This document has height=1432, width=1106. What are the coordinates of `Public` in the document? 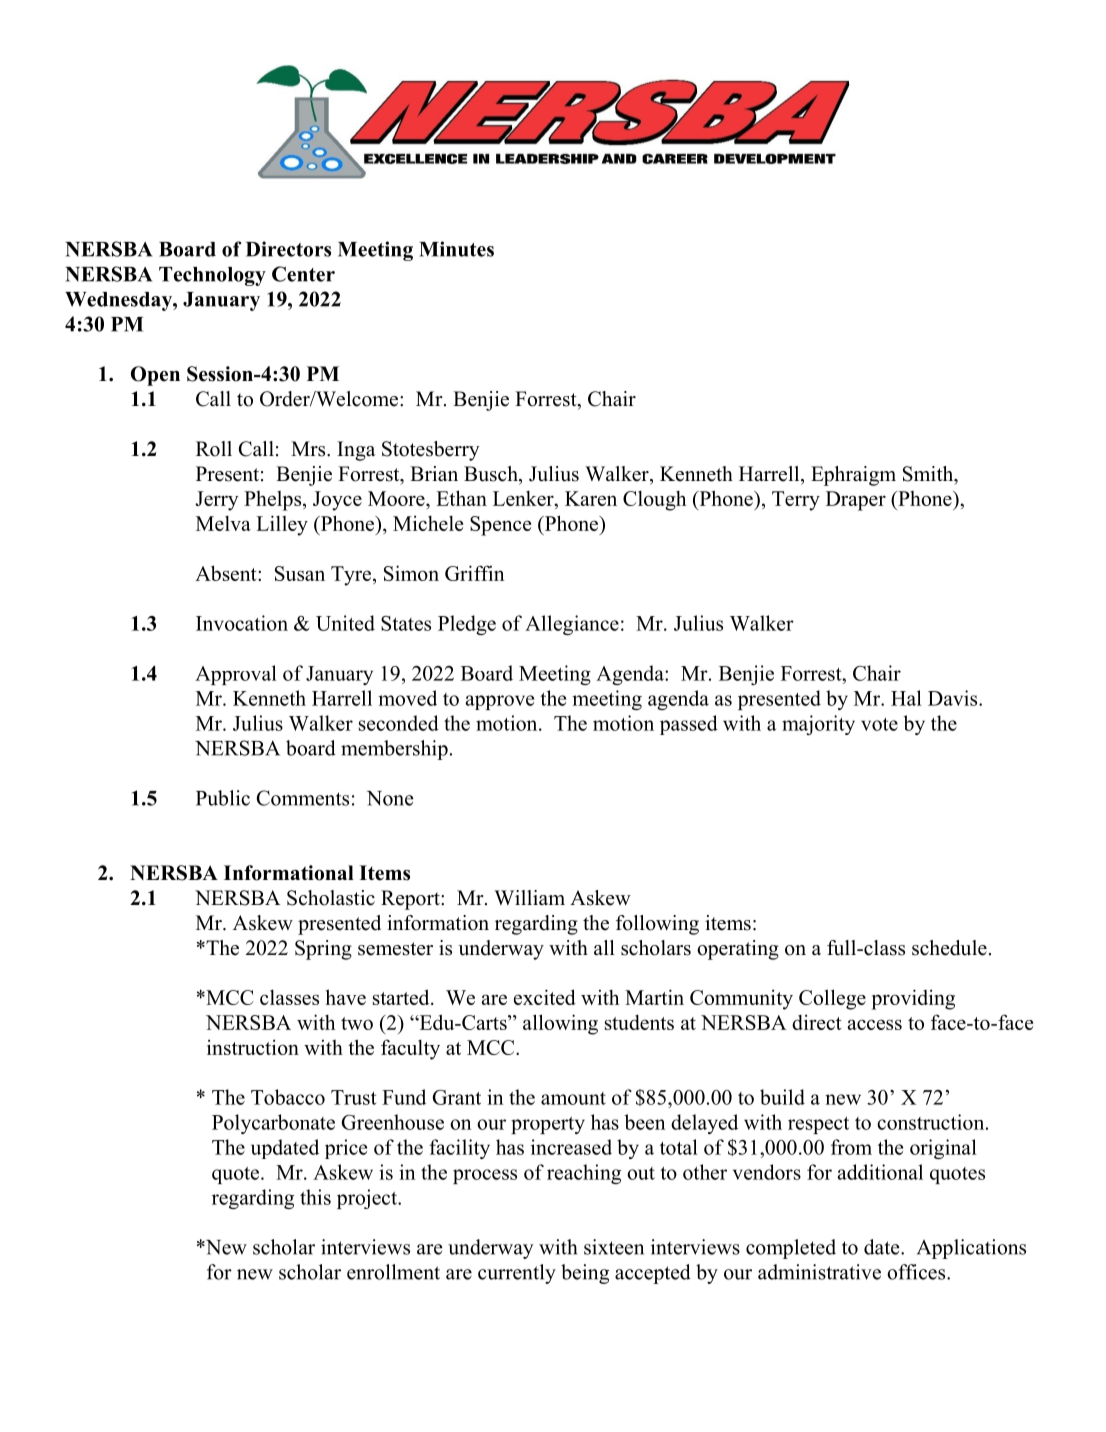 It's located at (223, 798).
